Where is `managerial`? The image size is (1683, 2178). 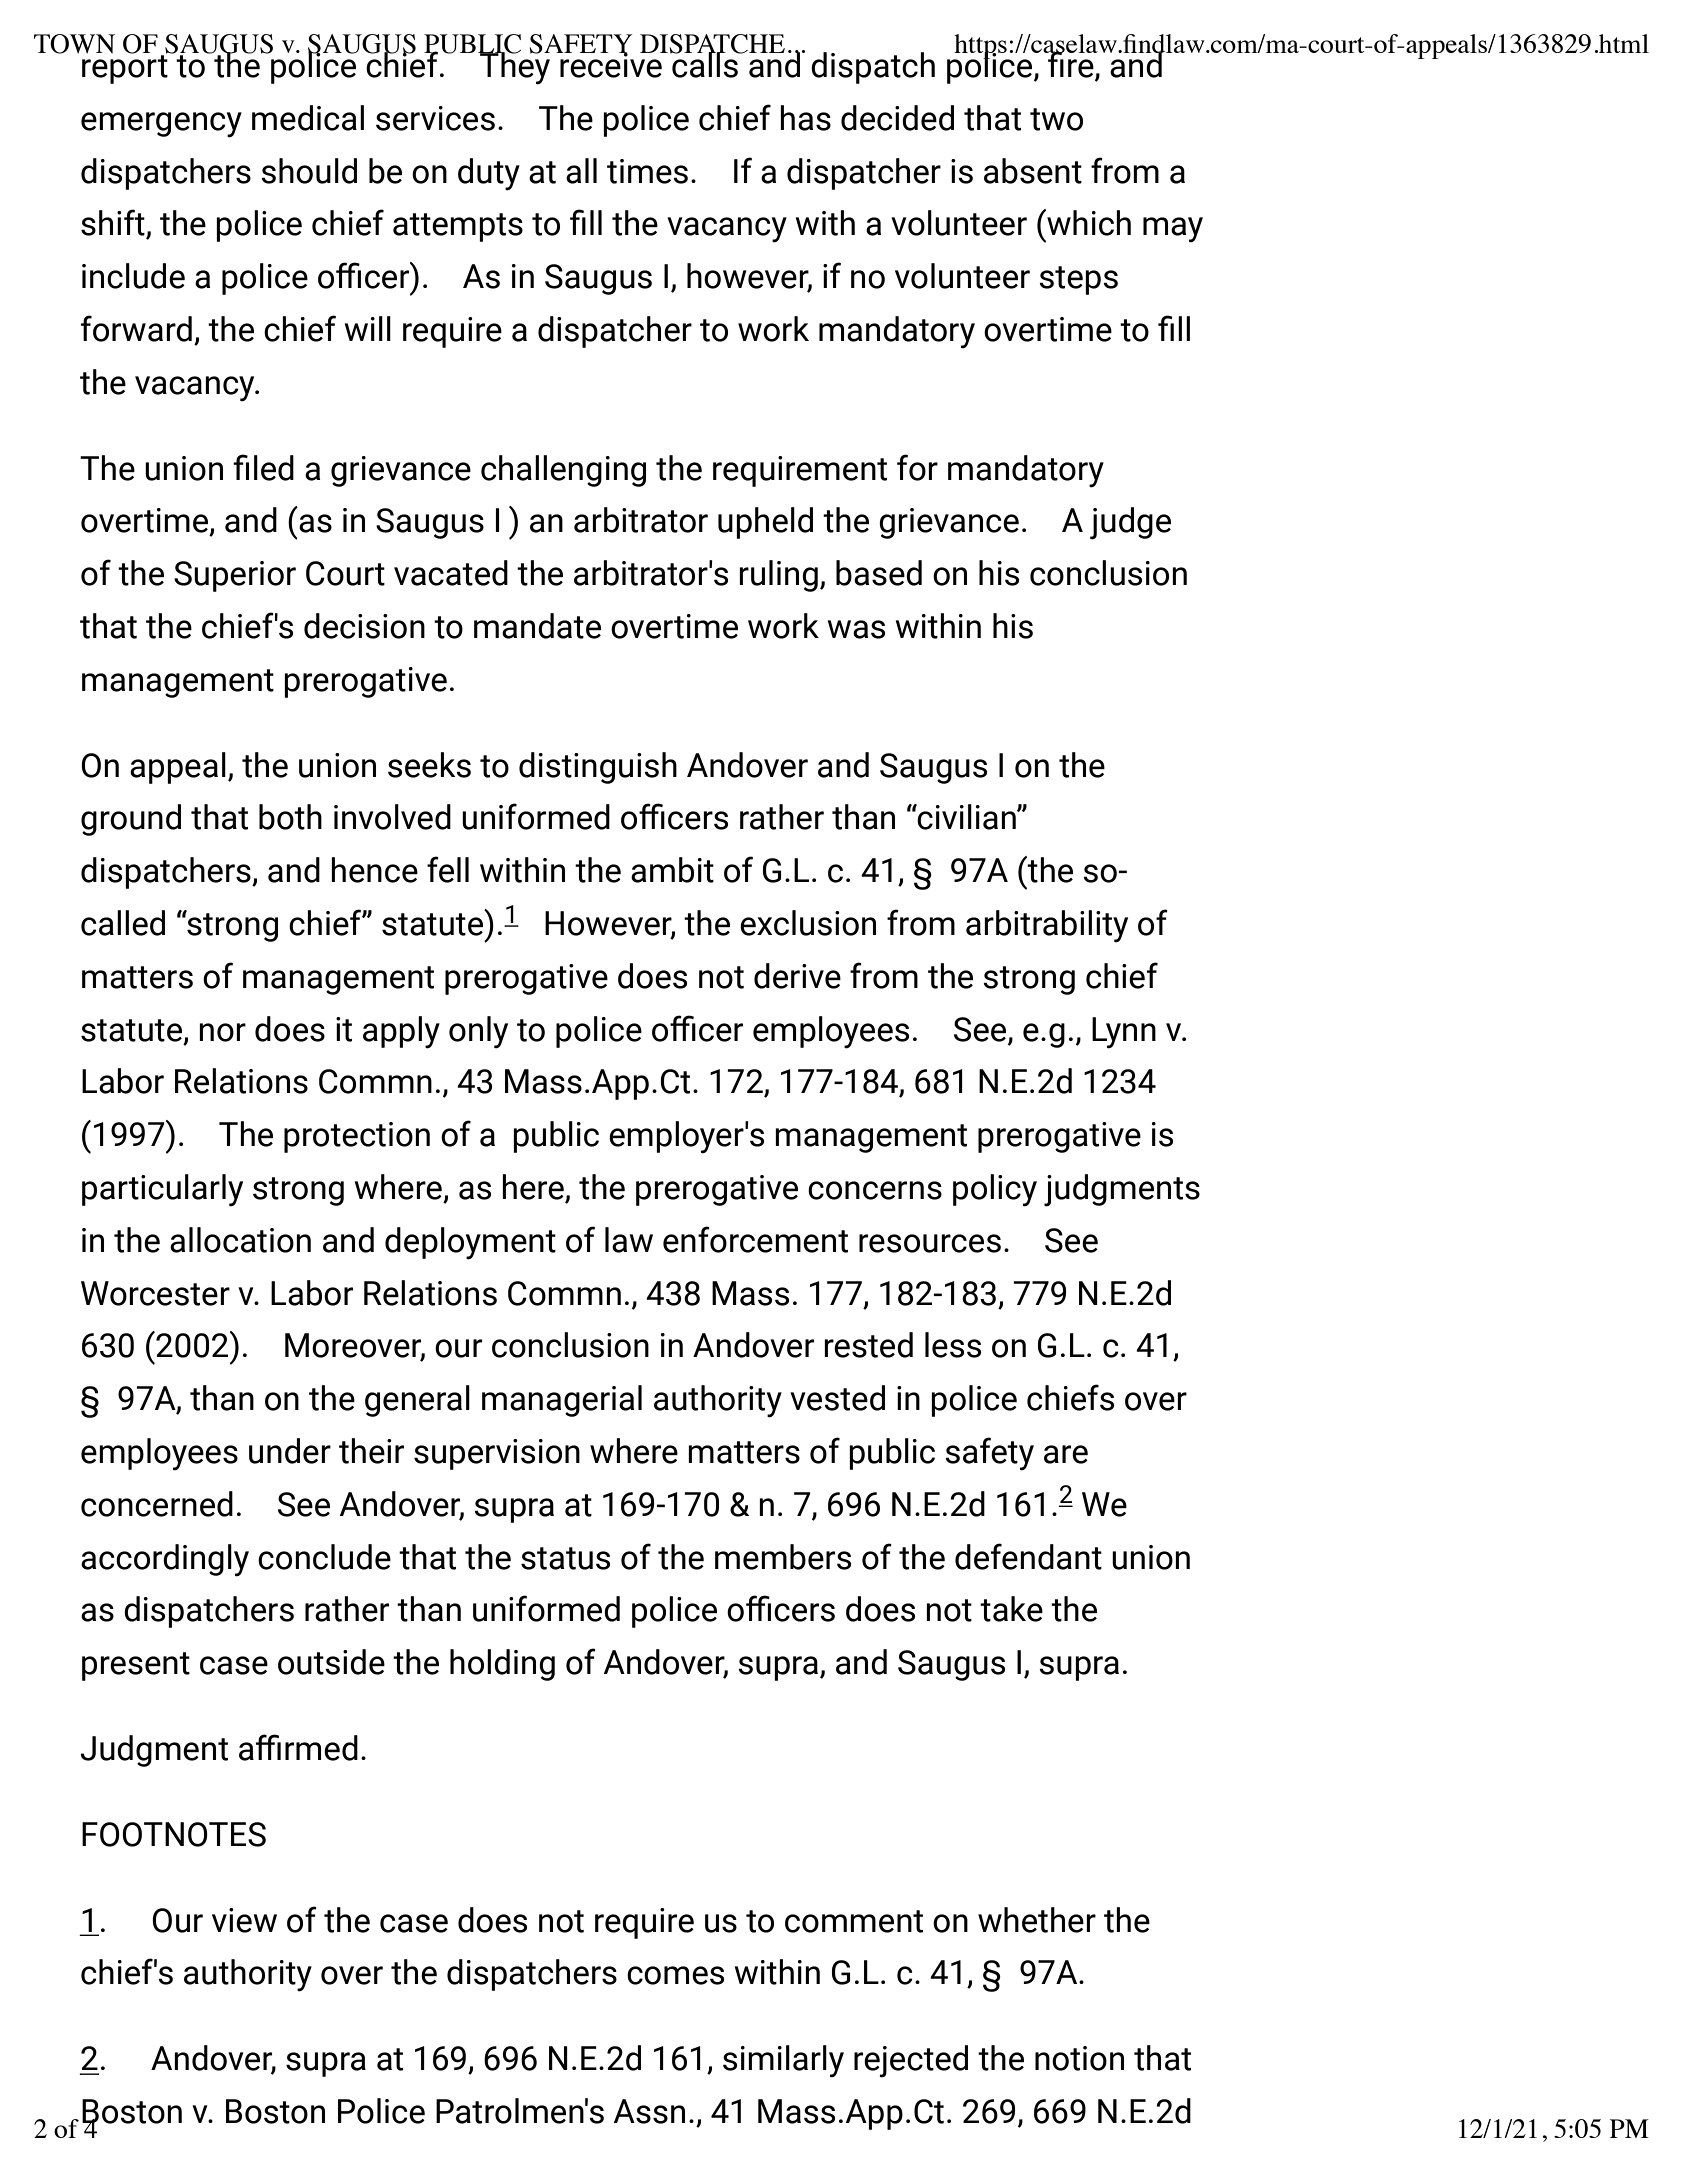
managerial is located at coordinates (562, 1401).
